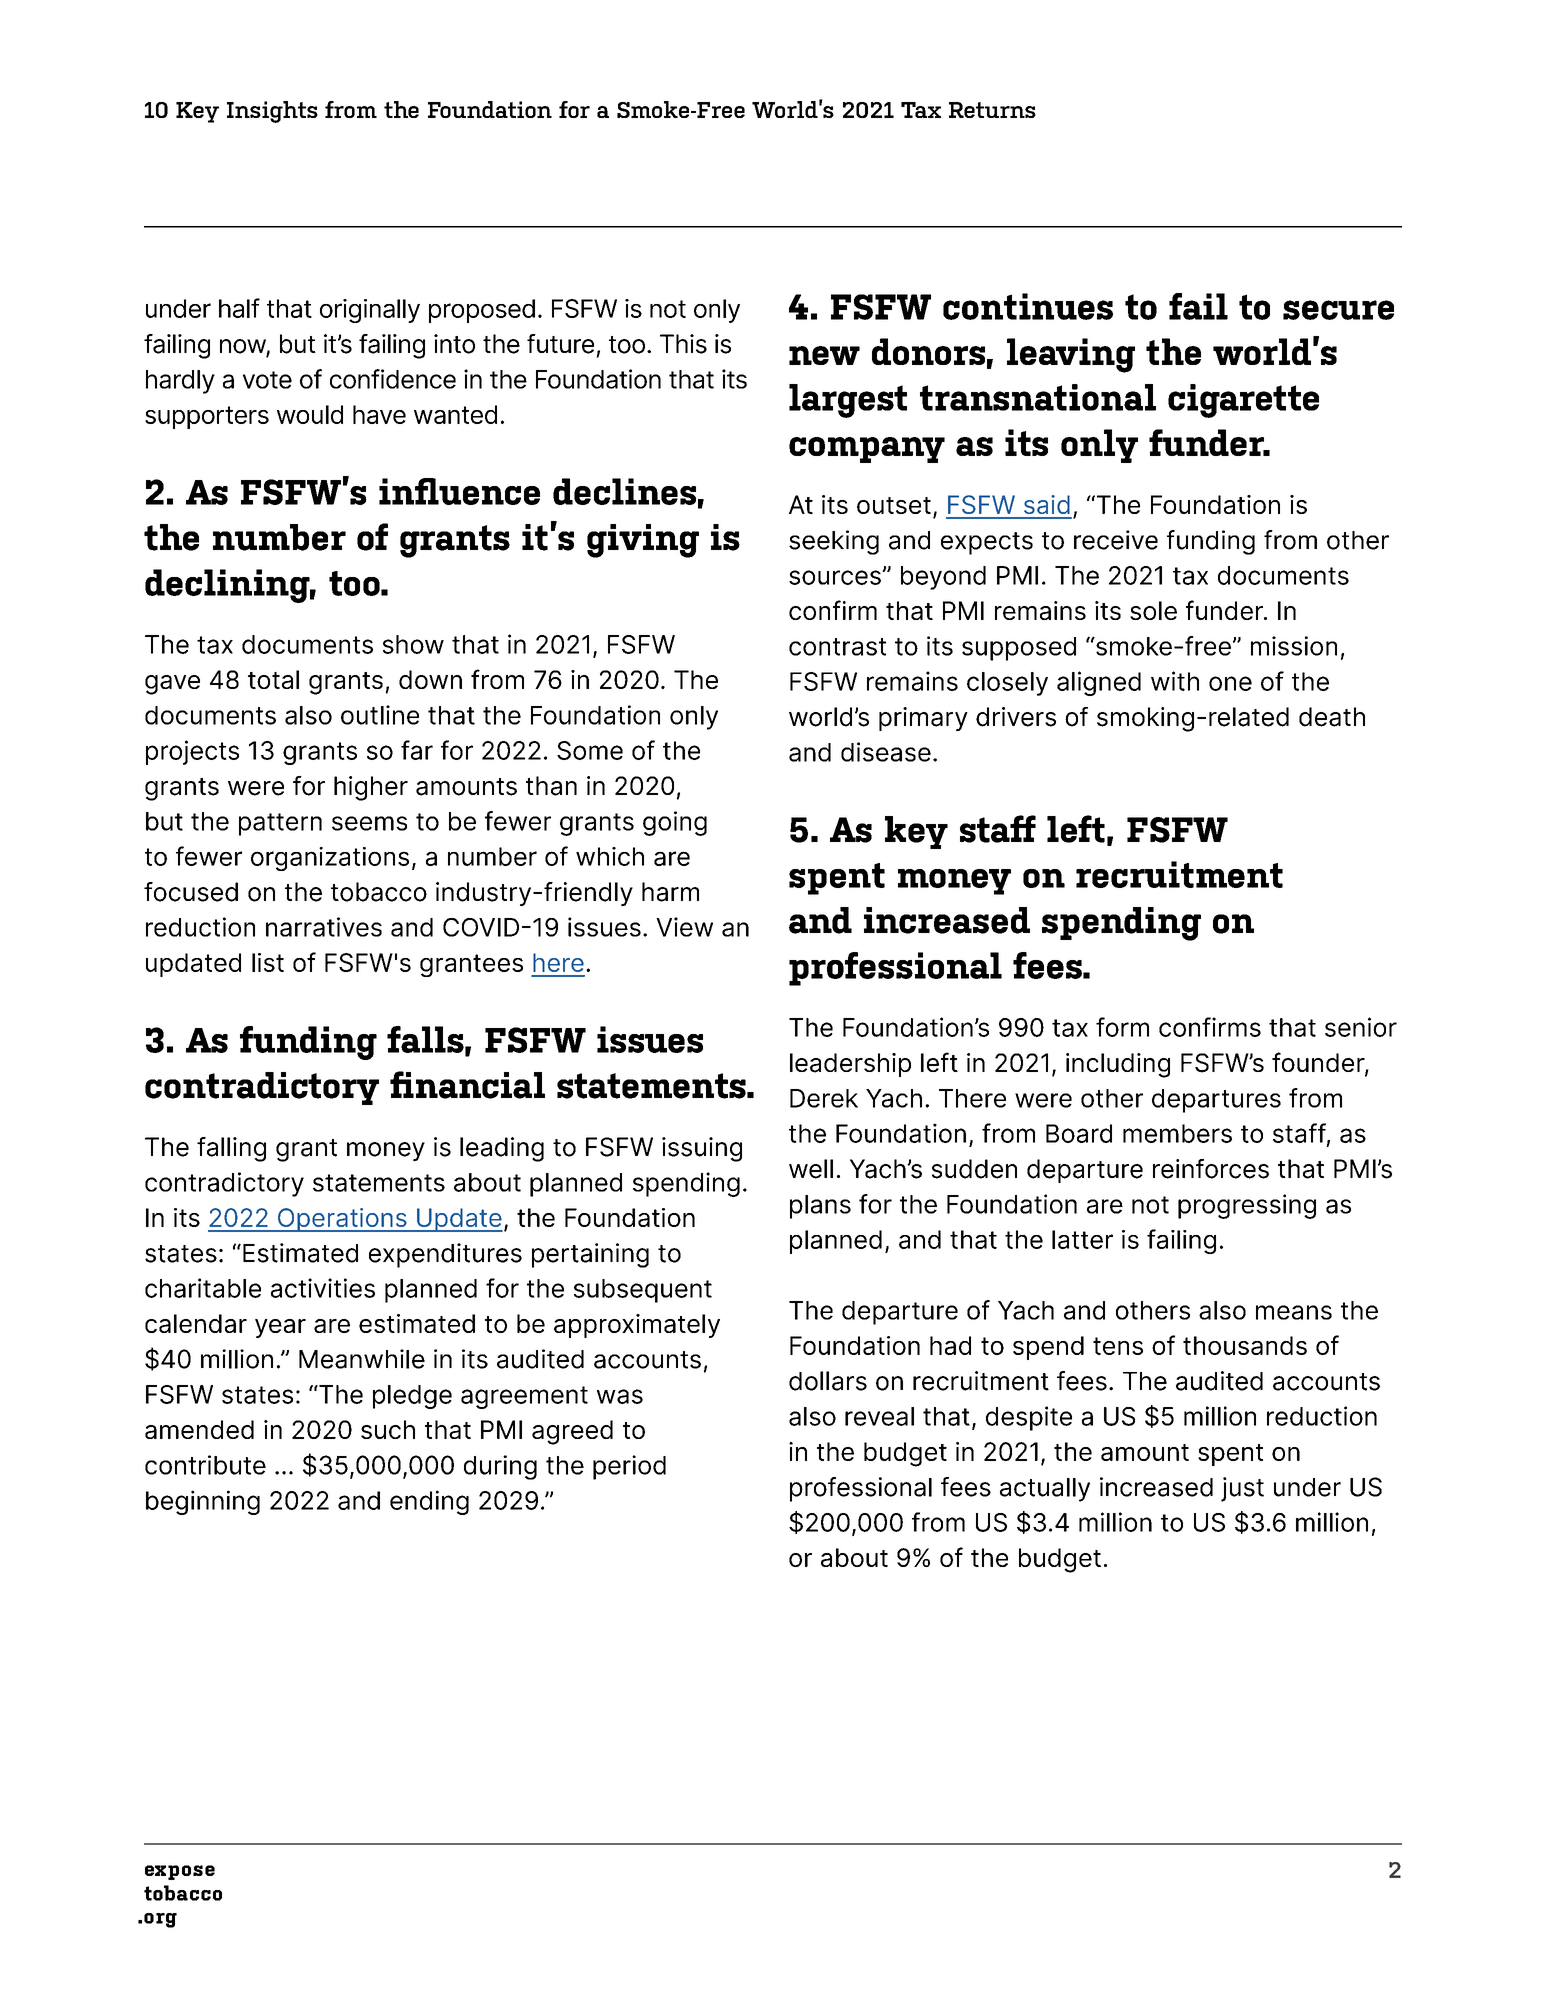 This page has width=1546, height=2000. Describe the element at coordinates (180, 1872) in the page. I see `expose` at that location.
